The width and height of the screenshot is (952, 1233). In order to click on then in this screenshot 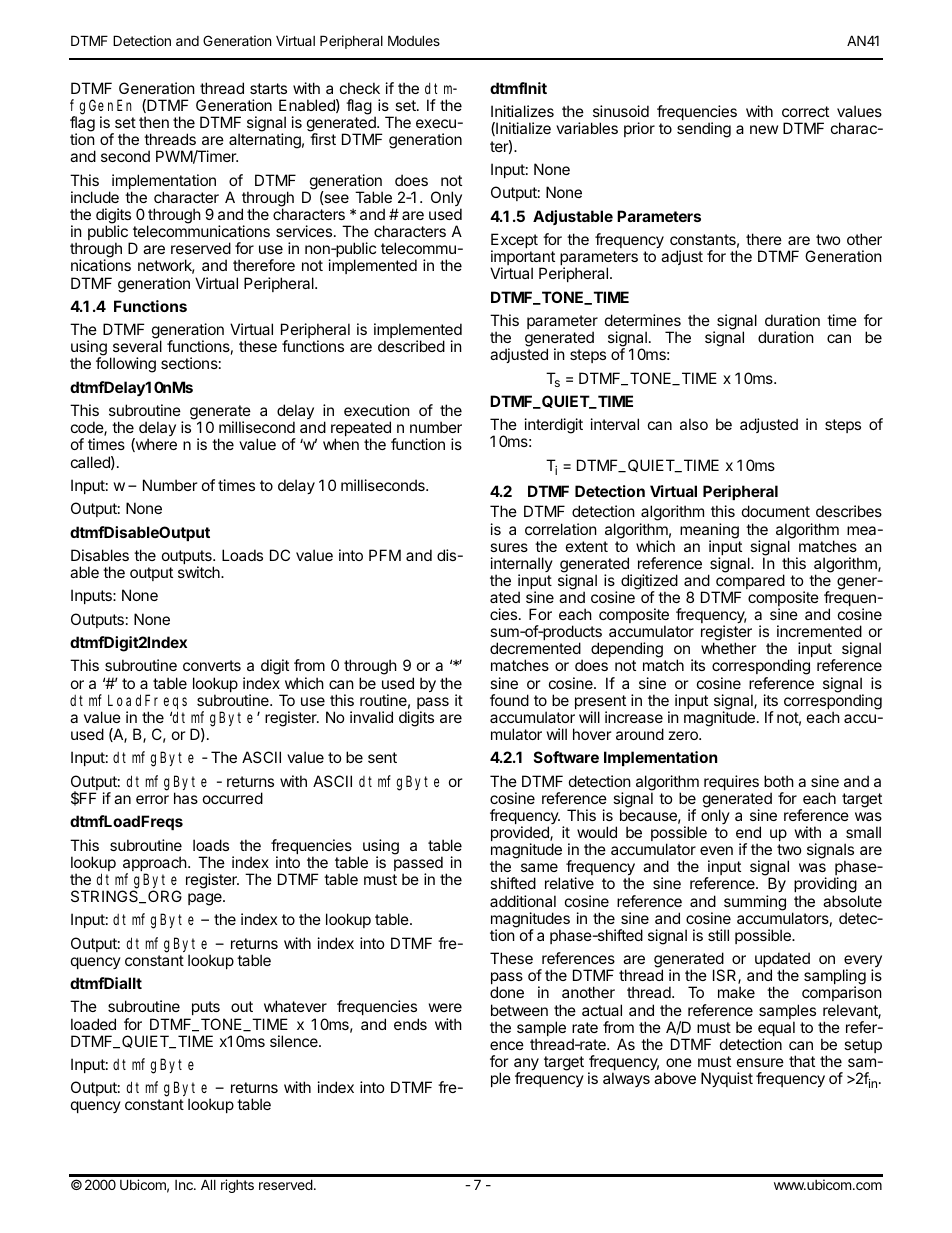, I will do `click(154, 122)`.
